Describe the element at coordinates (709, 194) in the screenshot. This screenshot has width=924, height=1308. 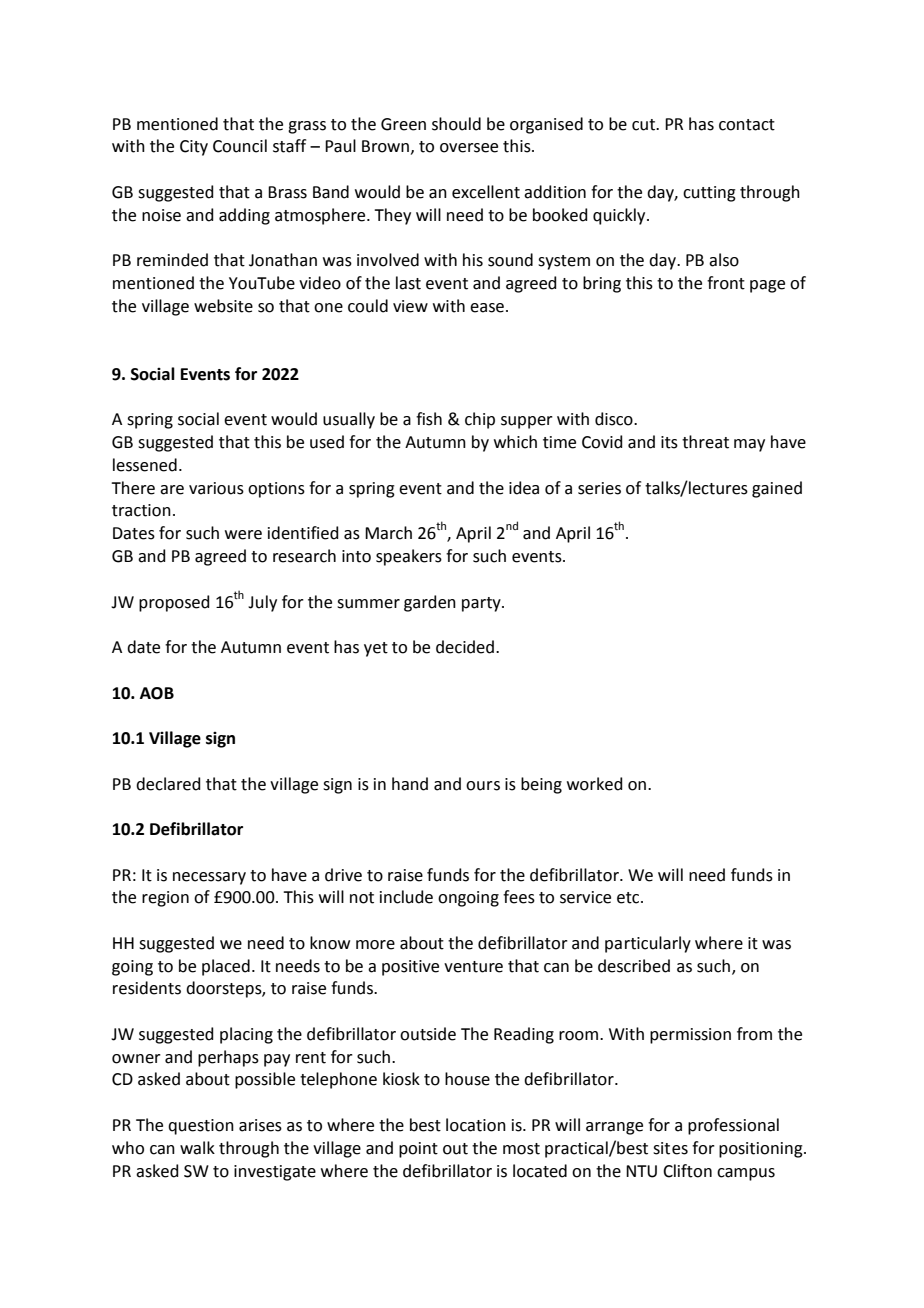
I see `cutting` at that location.
